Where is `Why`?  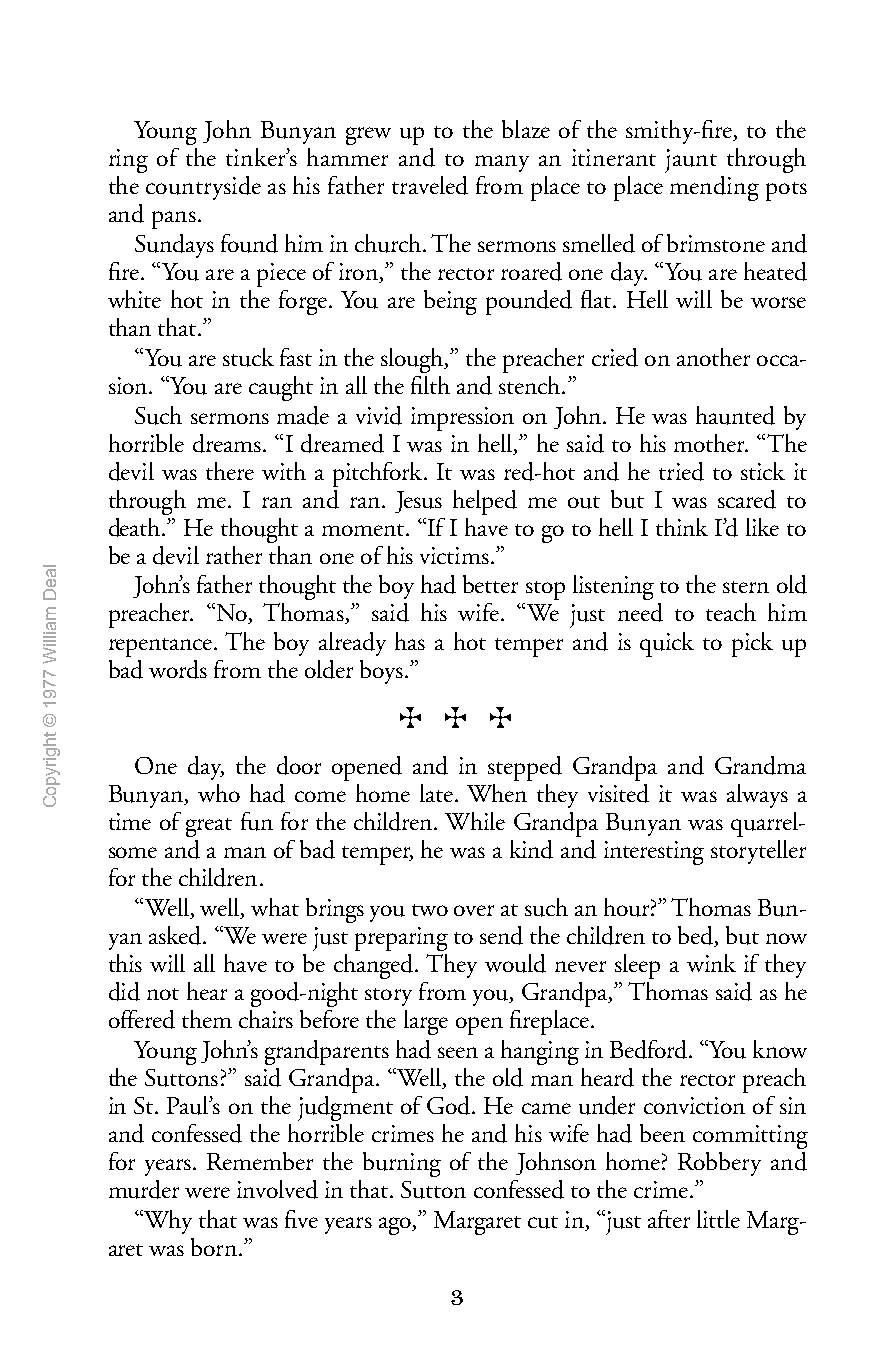
Why is located at coordinates (167, 1222).
